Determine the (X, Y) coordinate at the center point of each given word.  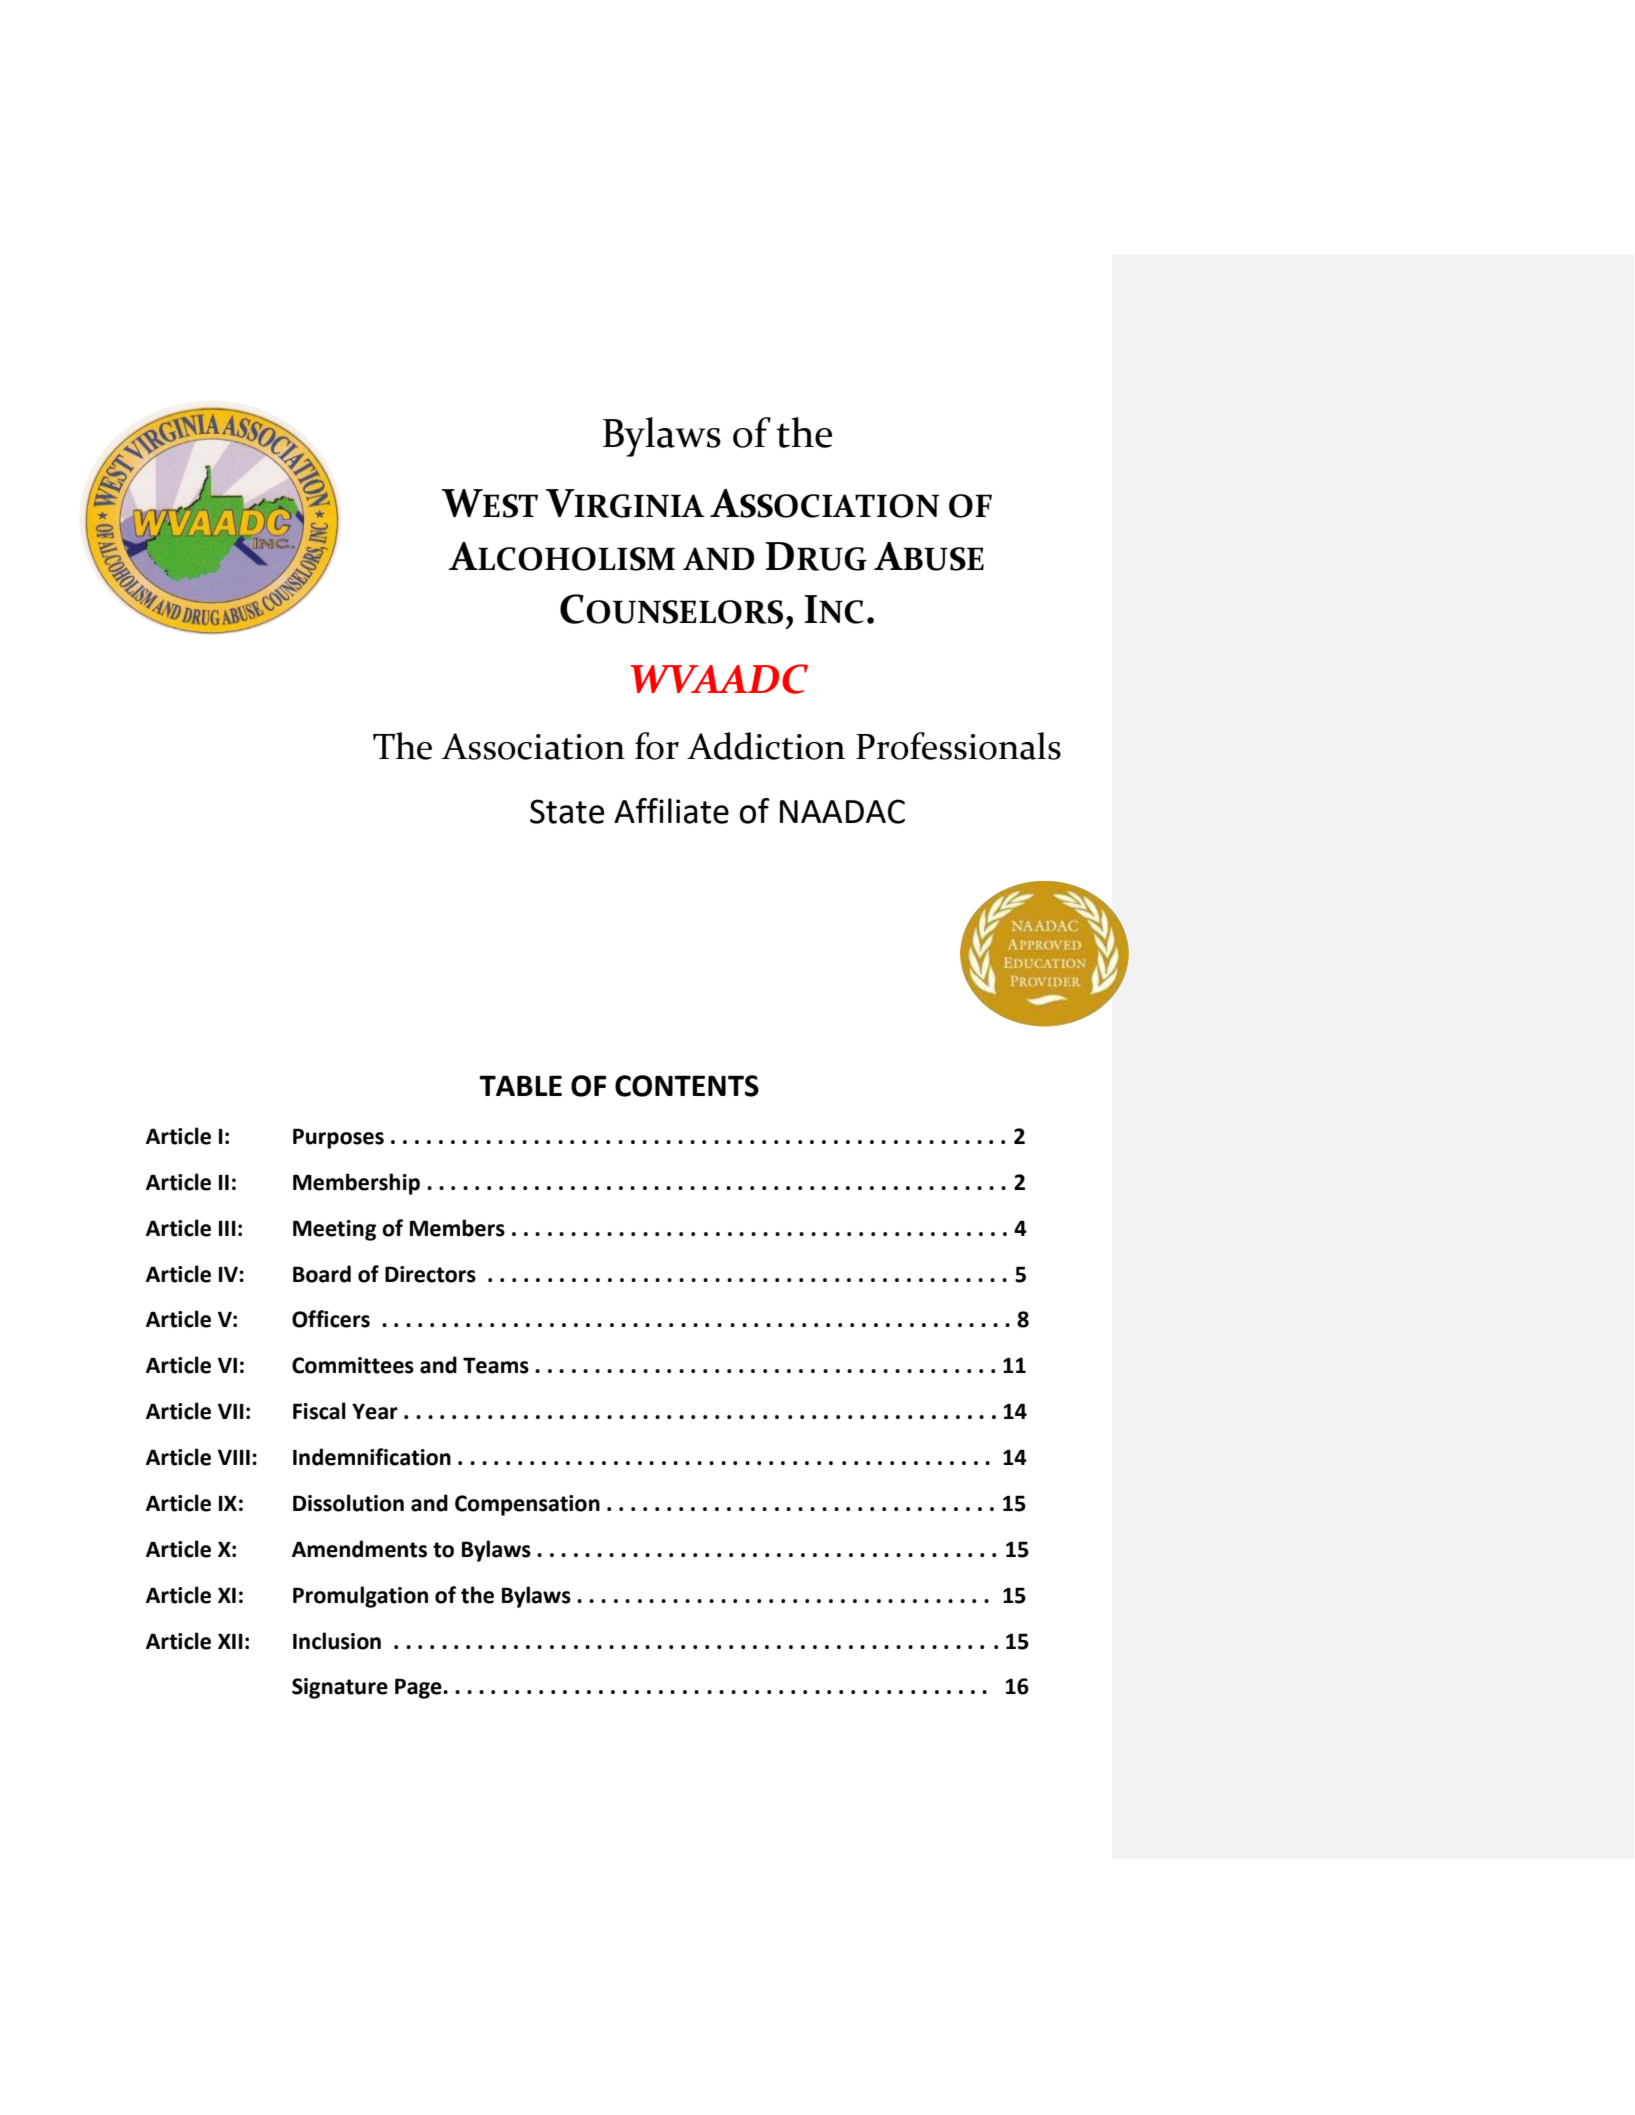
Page (419, 1688)
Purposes (338, 1138)
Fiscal (319, 1411)
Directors (430, 1274)
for (657, 746)
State (567, 811)
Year (375, 1411)
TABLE (520, 1085)
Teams (496, 1365)
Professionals (958, 746)
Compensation (527, 1505)
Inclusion (337, 1641)
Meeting (334, 1230)
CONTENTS (687, 1086)
